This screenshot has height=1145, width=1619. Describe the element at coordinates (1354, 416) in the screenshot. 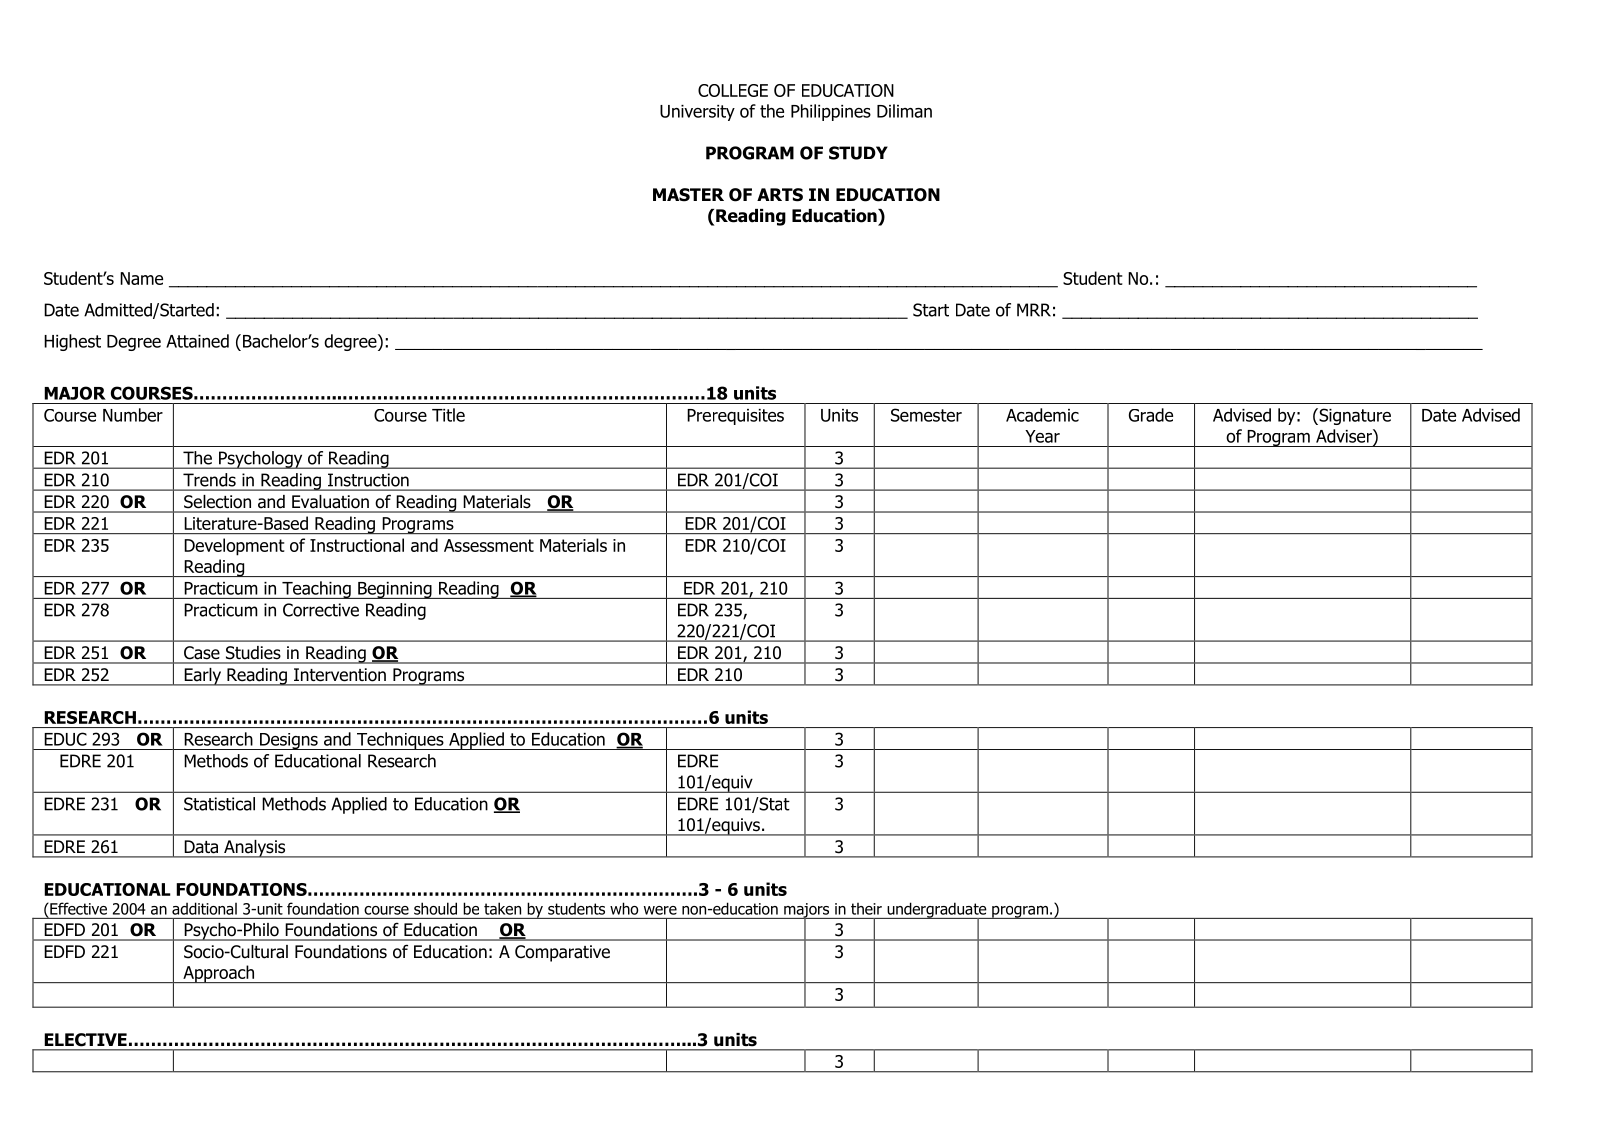

I see `Signature` at that location.
